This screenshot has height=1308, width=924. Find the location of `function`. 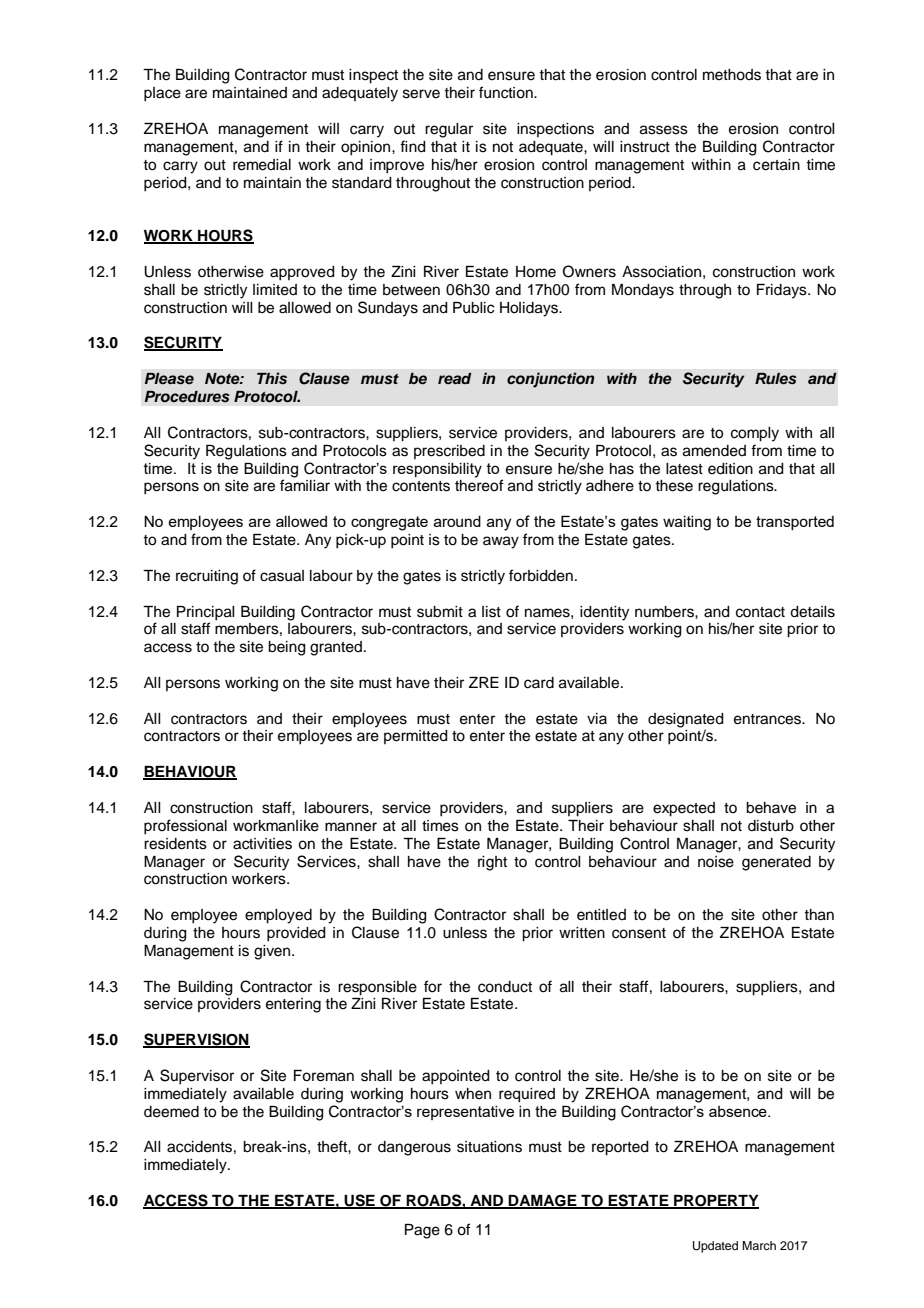

function is located at coordinates (507, 92).
